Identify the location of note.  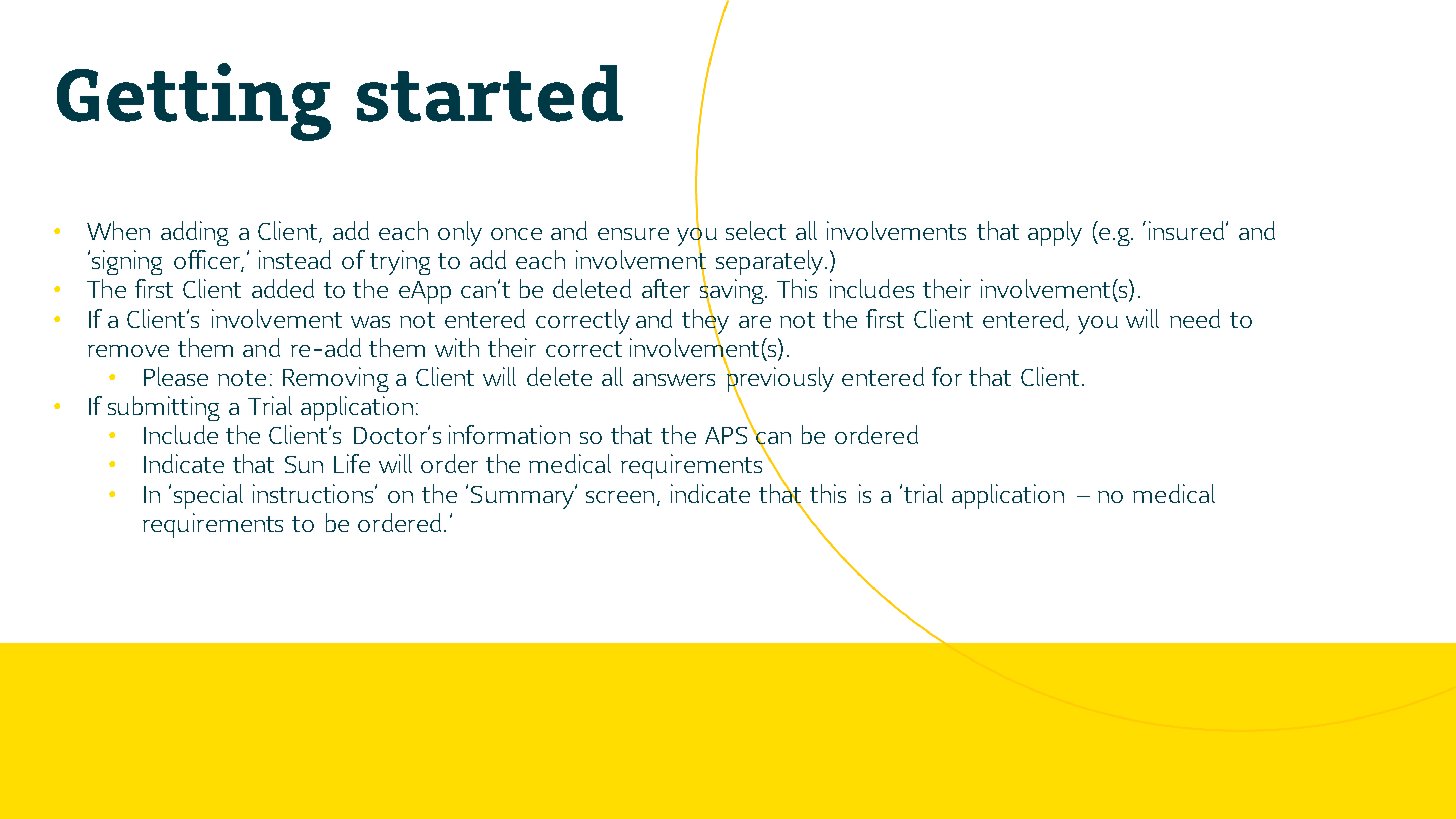
(242, 378).
